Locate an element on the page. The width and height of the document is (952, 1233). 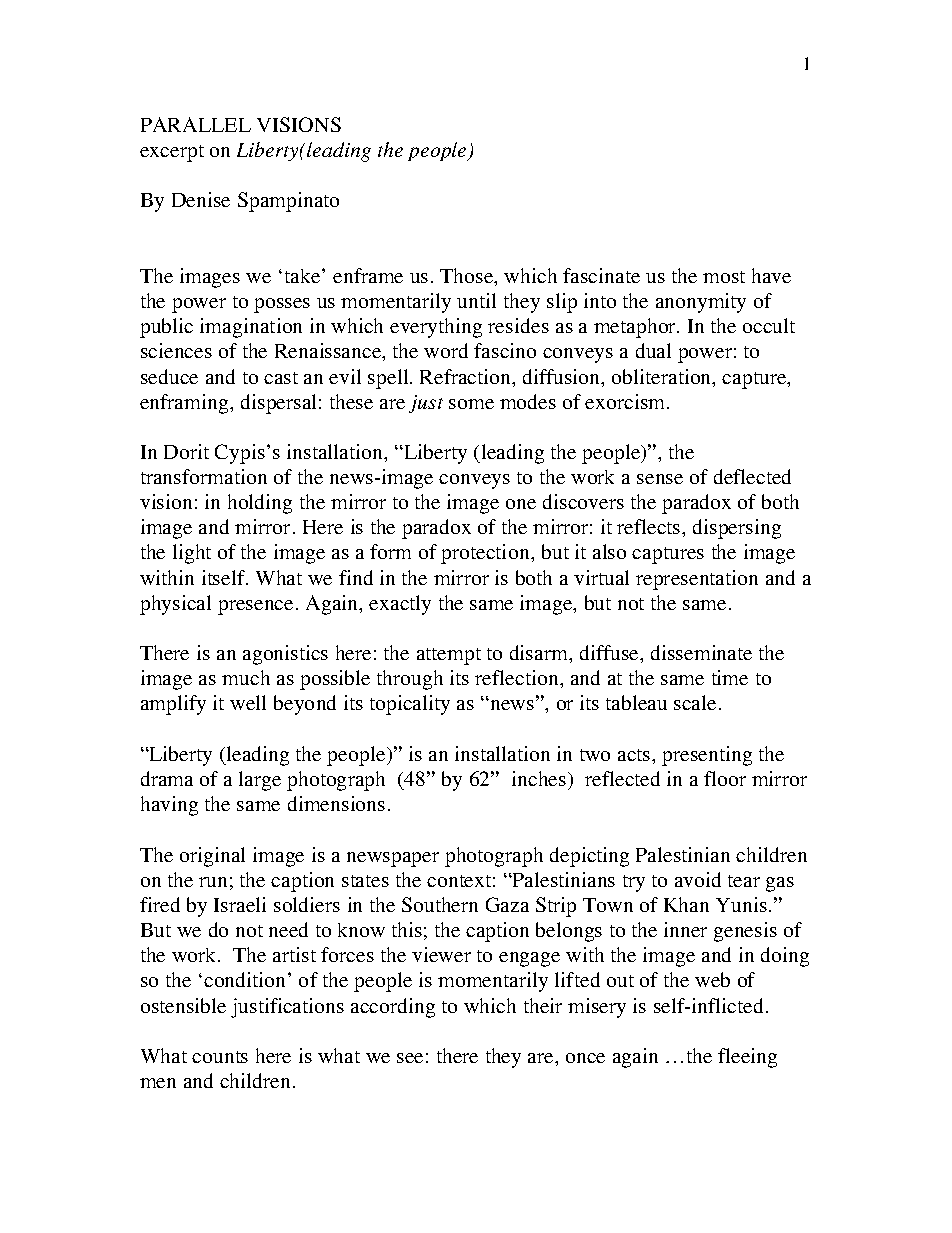
counts is located at coordinates (220, 1057).
